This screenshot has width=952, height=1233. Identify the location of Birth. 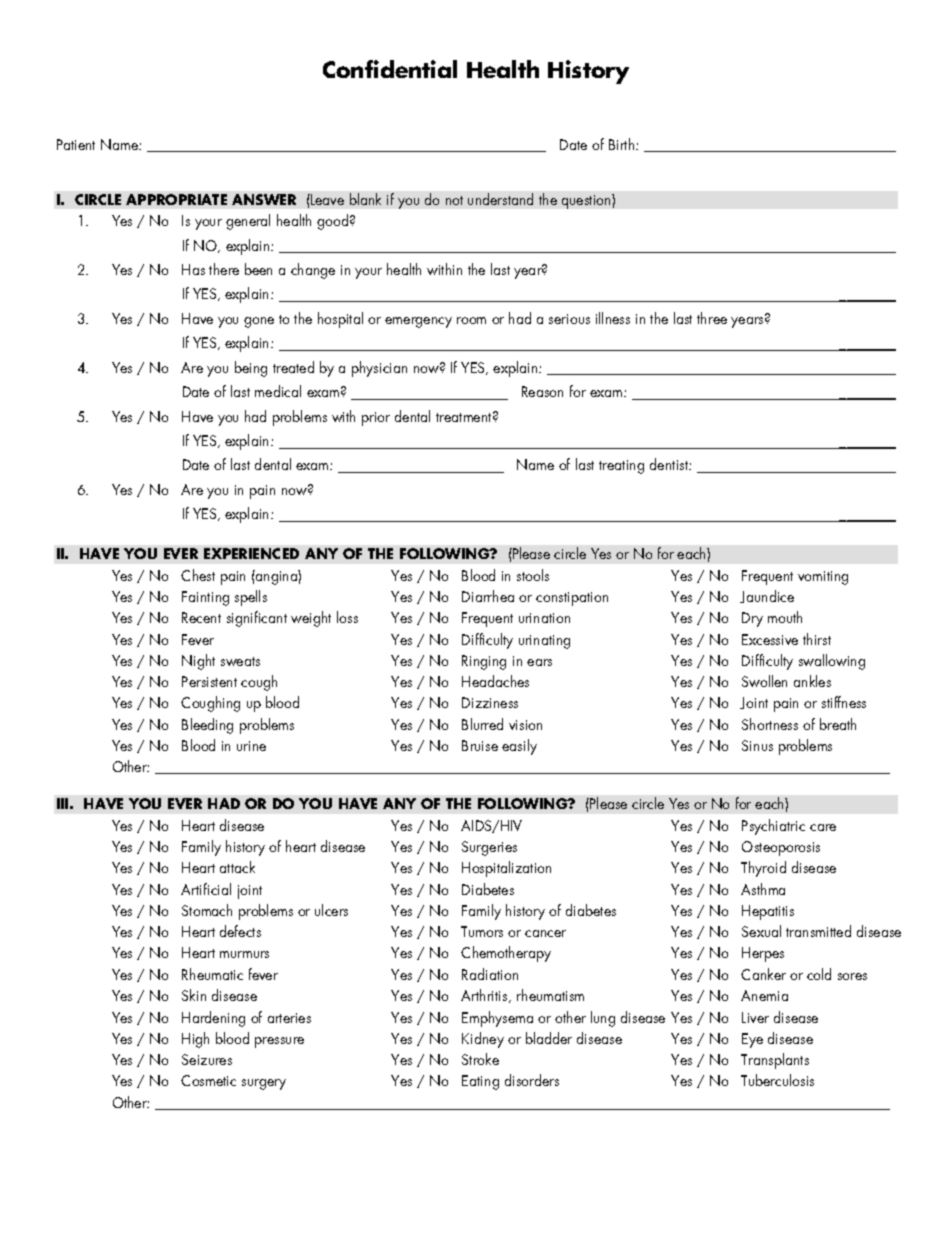
(623, 144).
